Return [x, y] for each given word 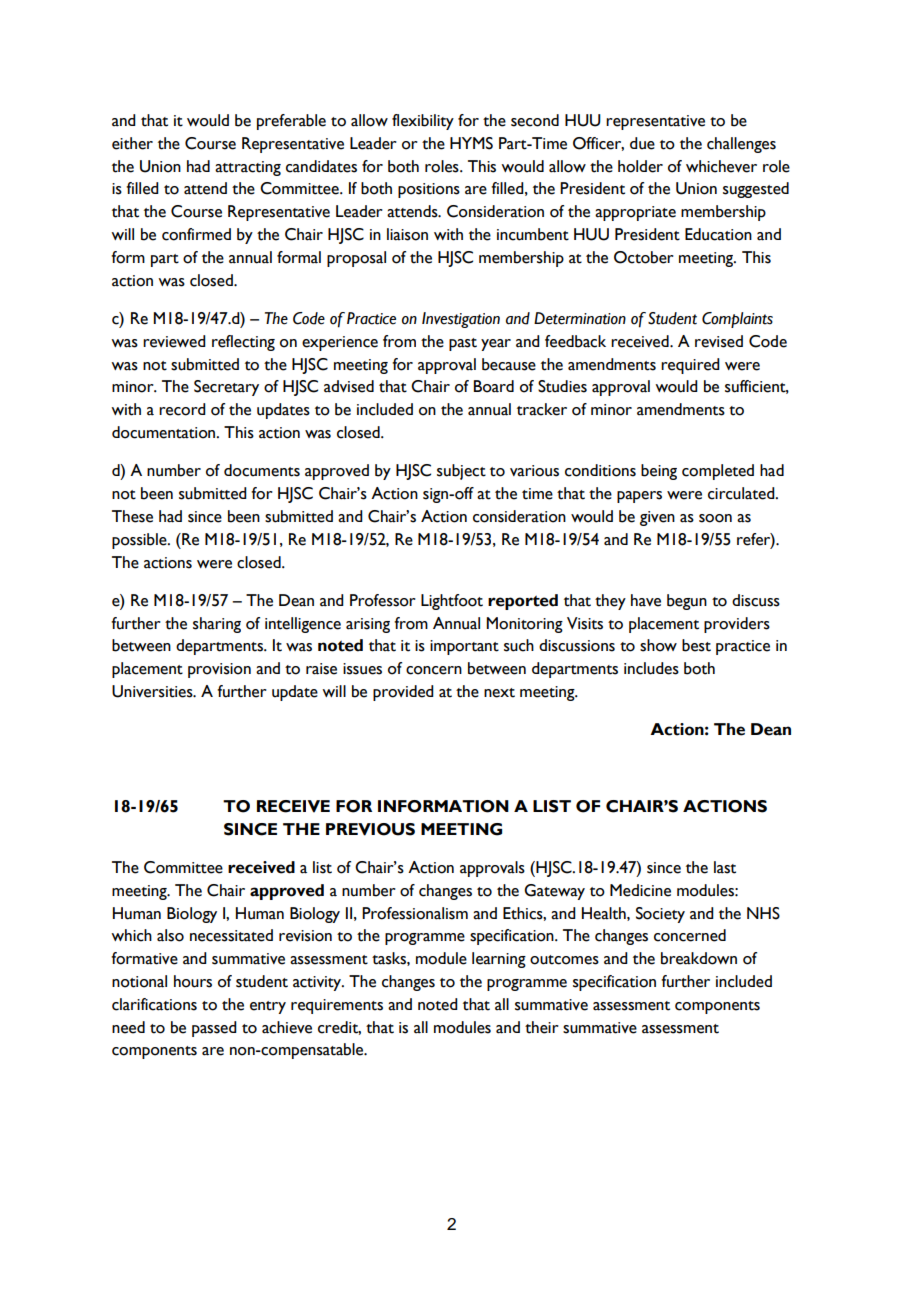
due [642, 143]
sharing [217, 625]
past [463, 344]
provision [219, 670]
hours [193, 981]
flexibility [423, 122]
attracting [248, 168]
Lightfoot [452, 602]
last [725, 867]
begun [687, 602]
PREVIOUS [370, 829]
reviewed [174, 341]
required [690, 366]
